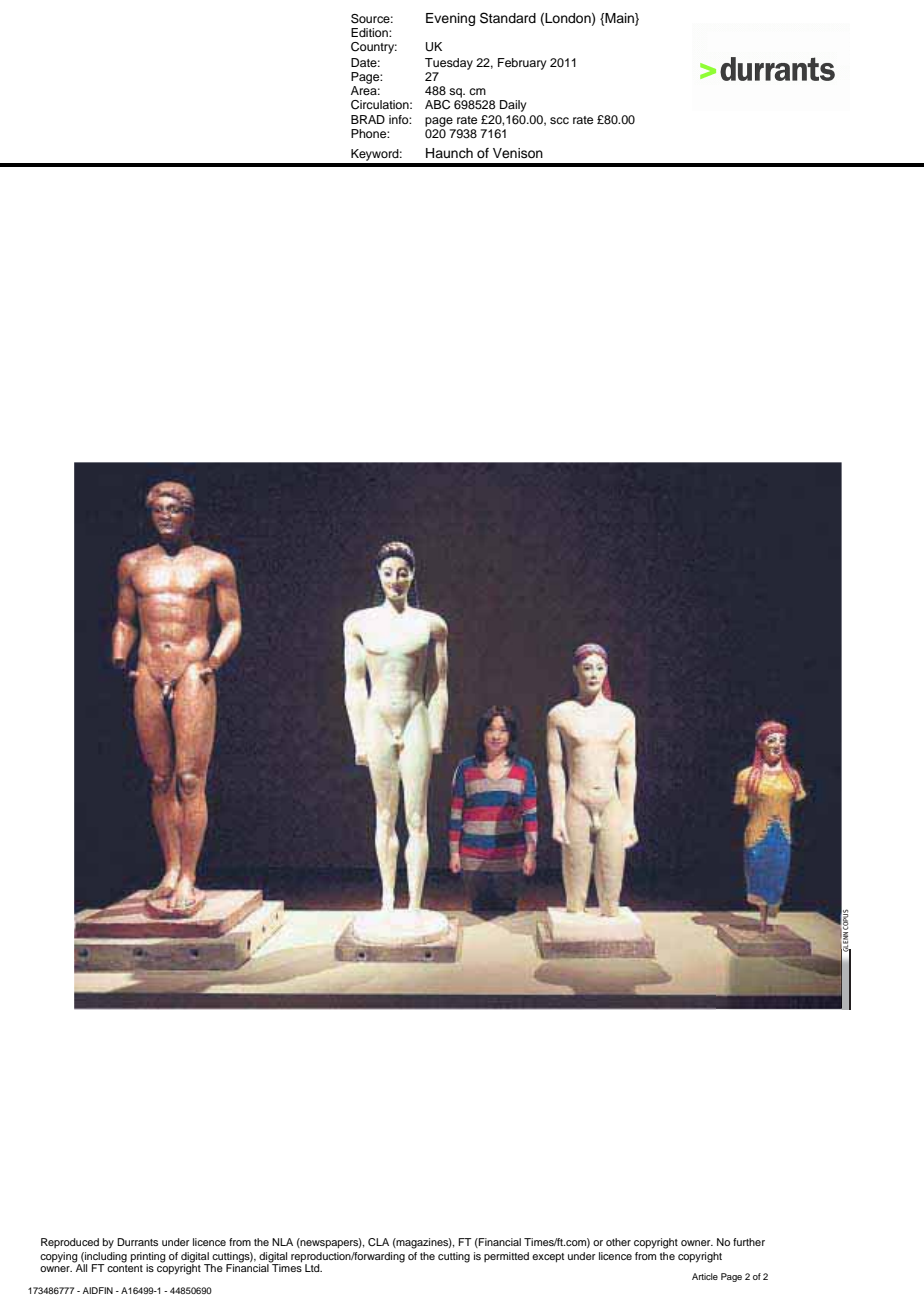 This document has width=924, height=1308. I want to click on printing, so click(148, 1258).
